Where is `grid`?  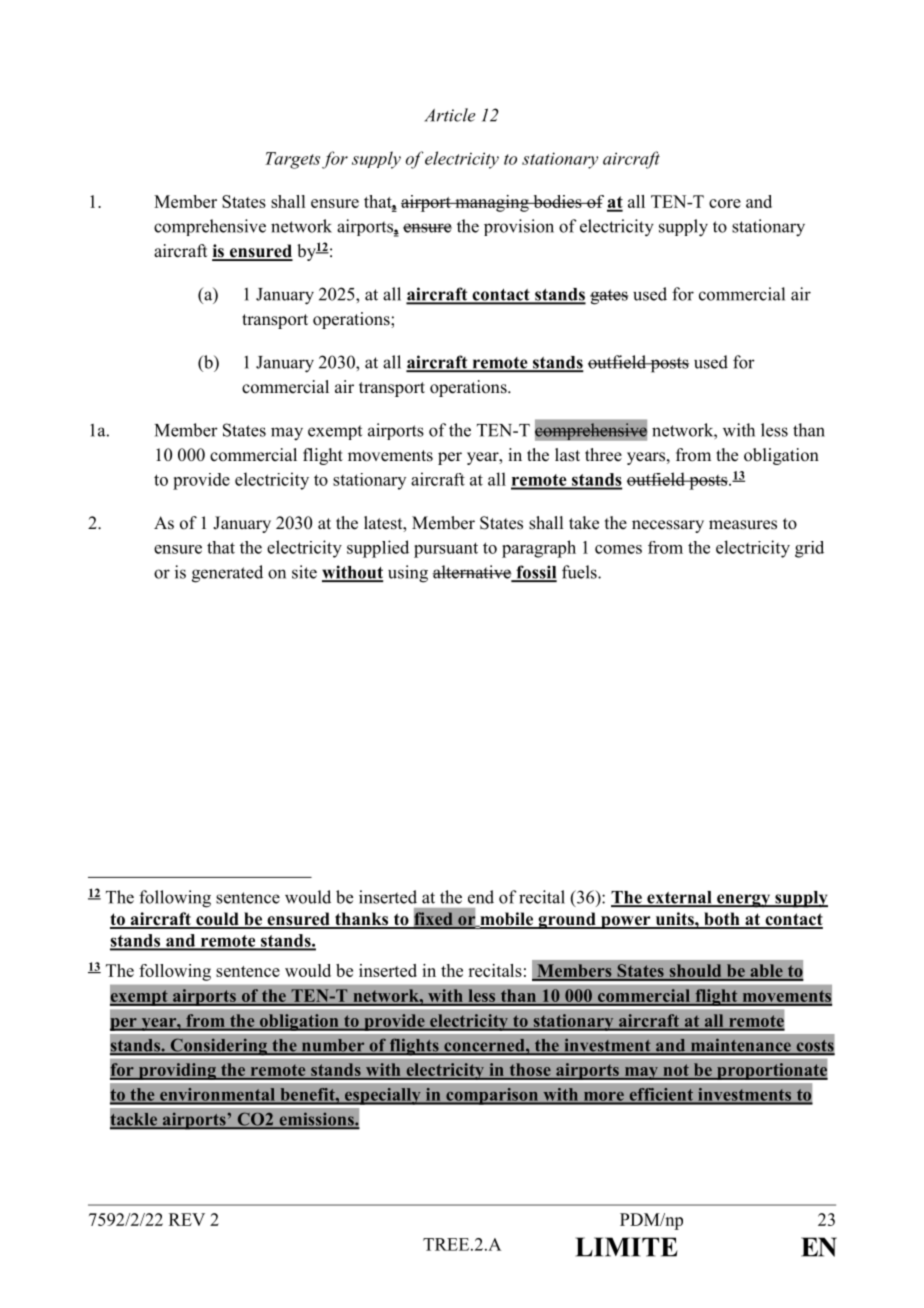 grid is located at coordinates (809, 549).
